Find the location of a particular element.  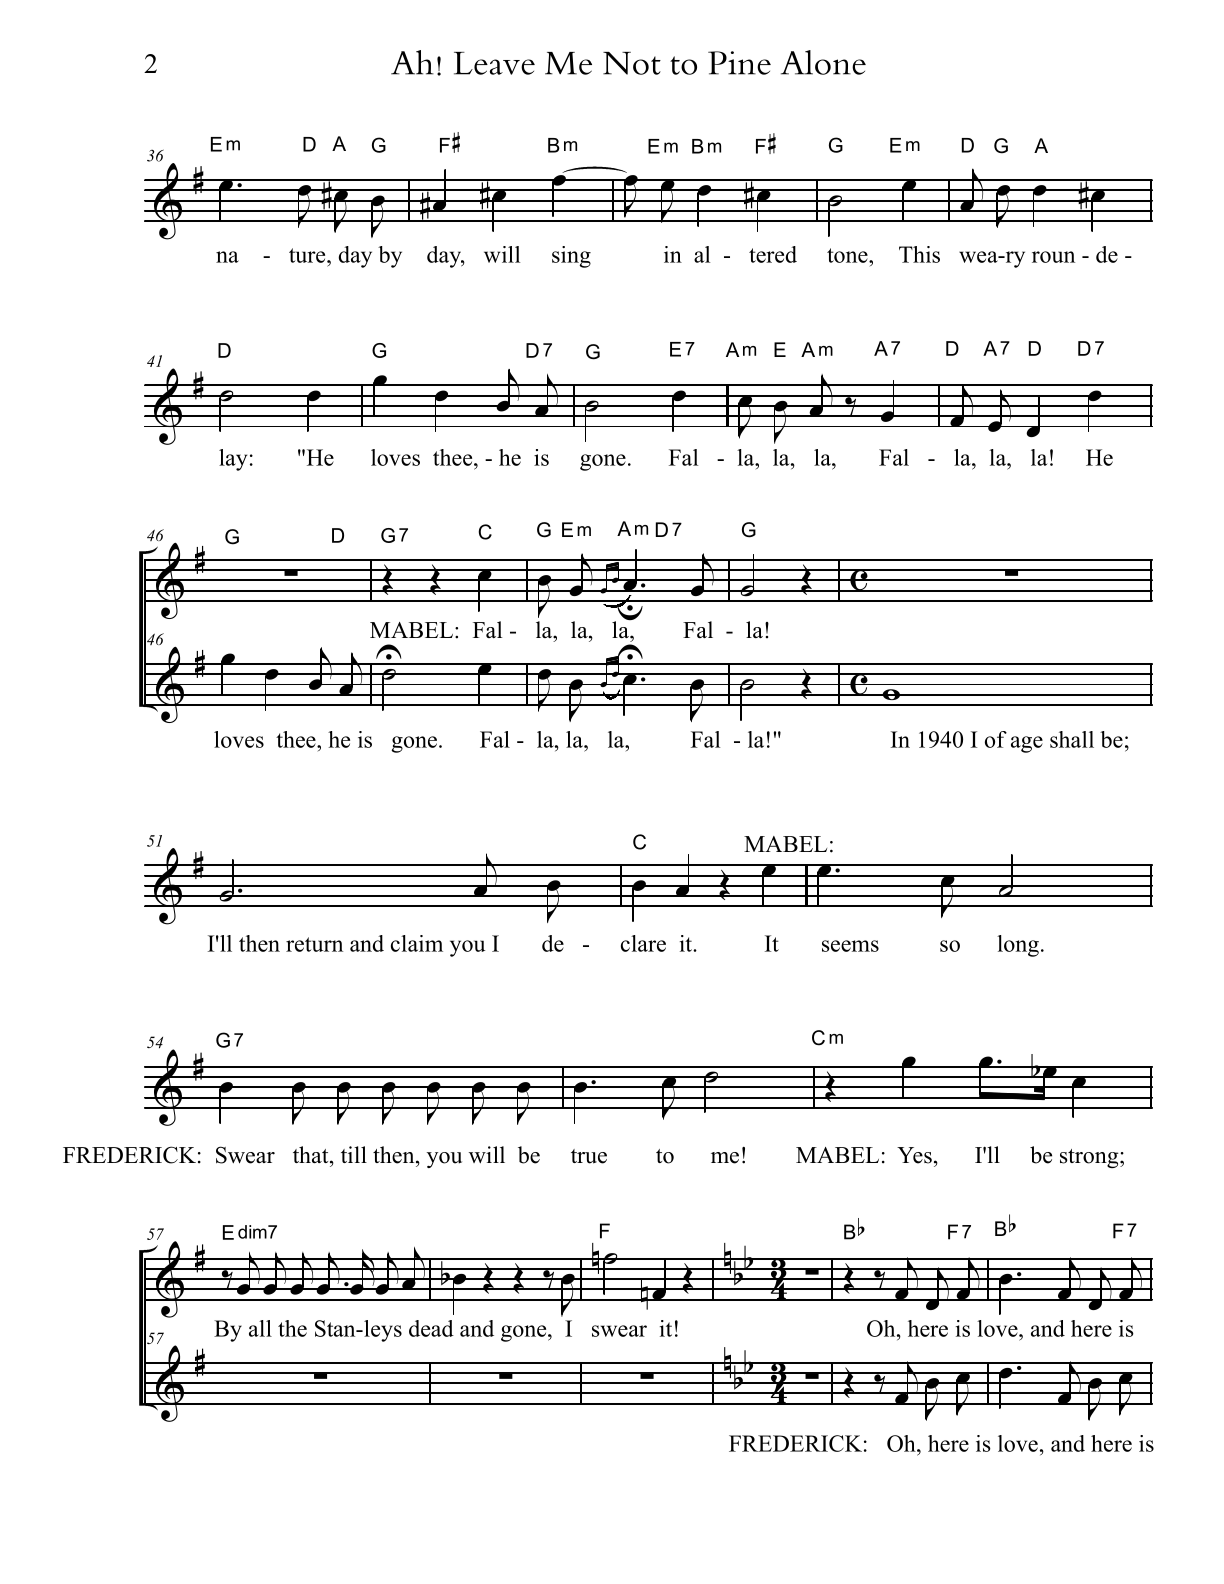

long is located at coordinates (1018, 946).
